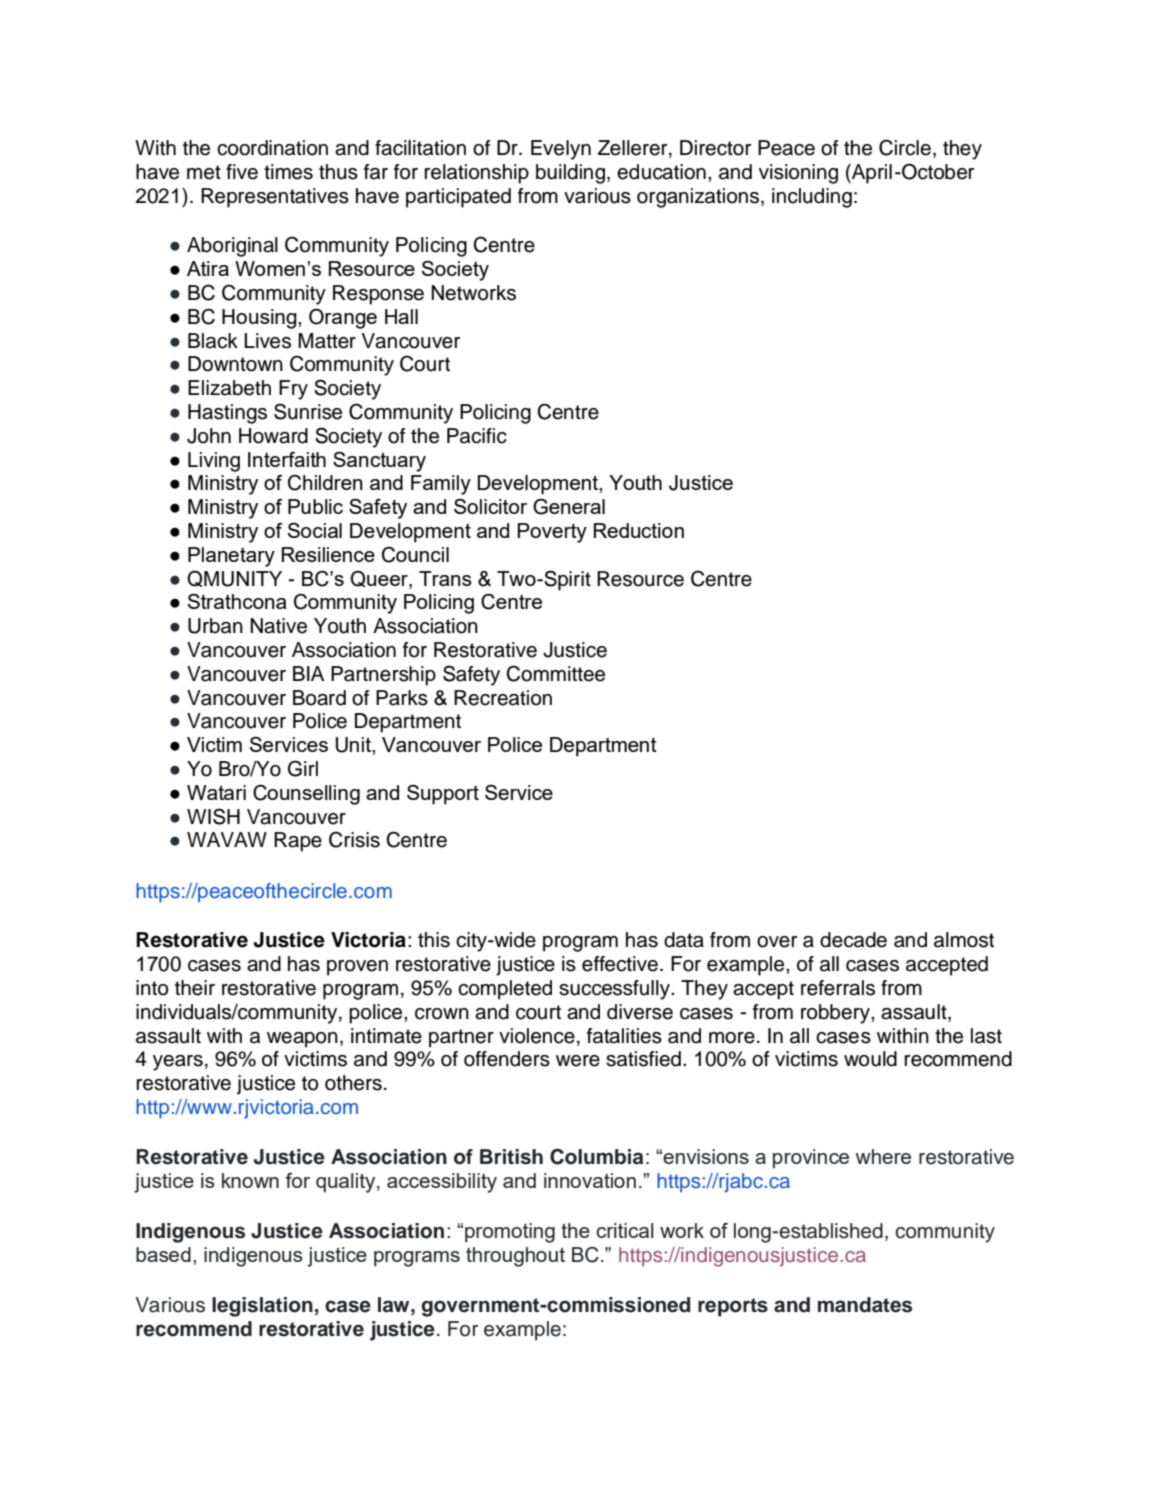 This screenshot has height=1489, width=1150. I want to click on Girl, so click(303, 768).
